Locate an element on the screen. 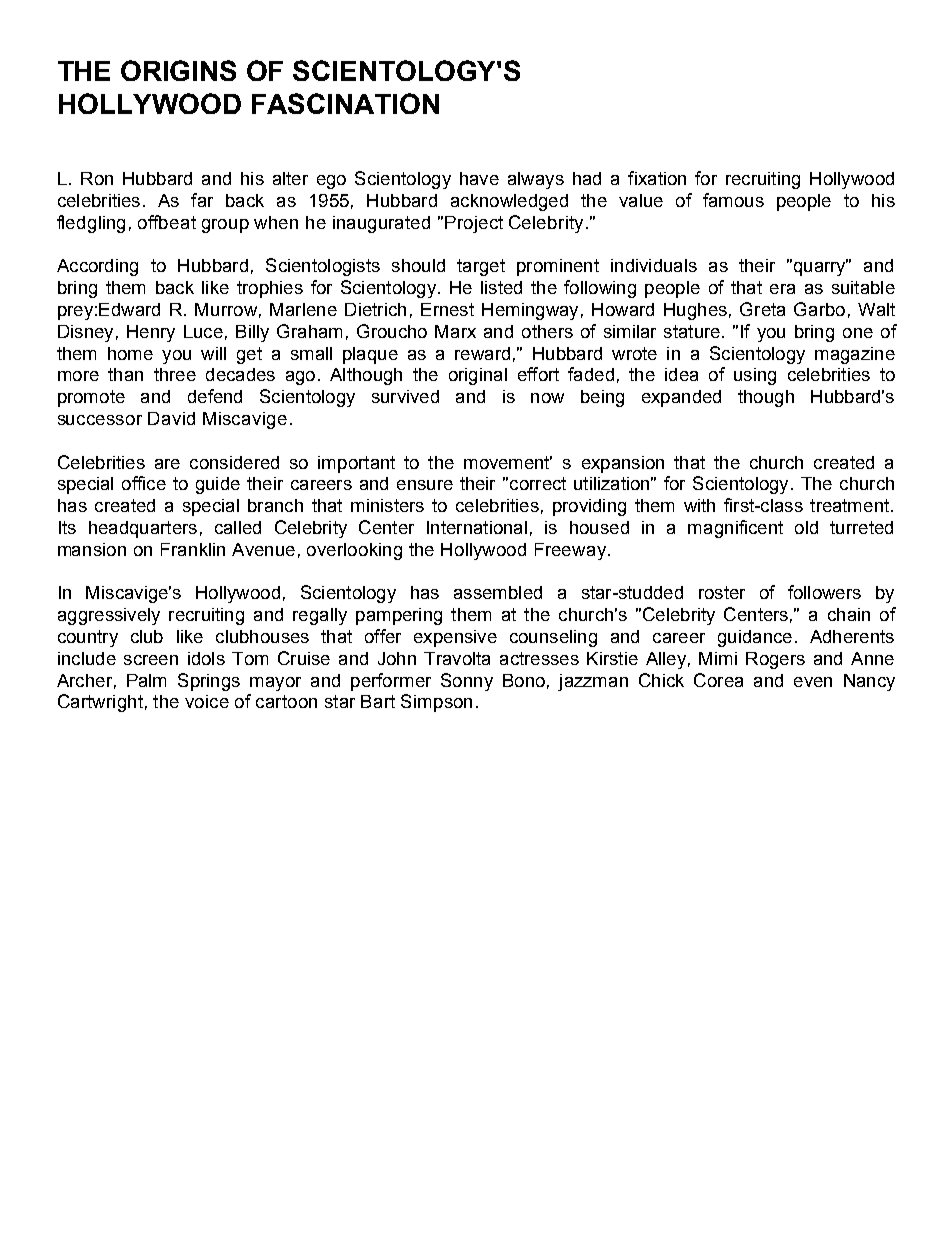  treatment is located at coordinates (851, 505).
